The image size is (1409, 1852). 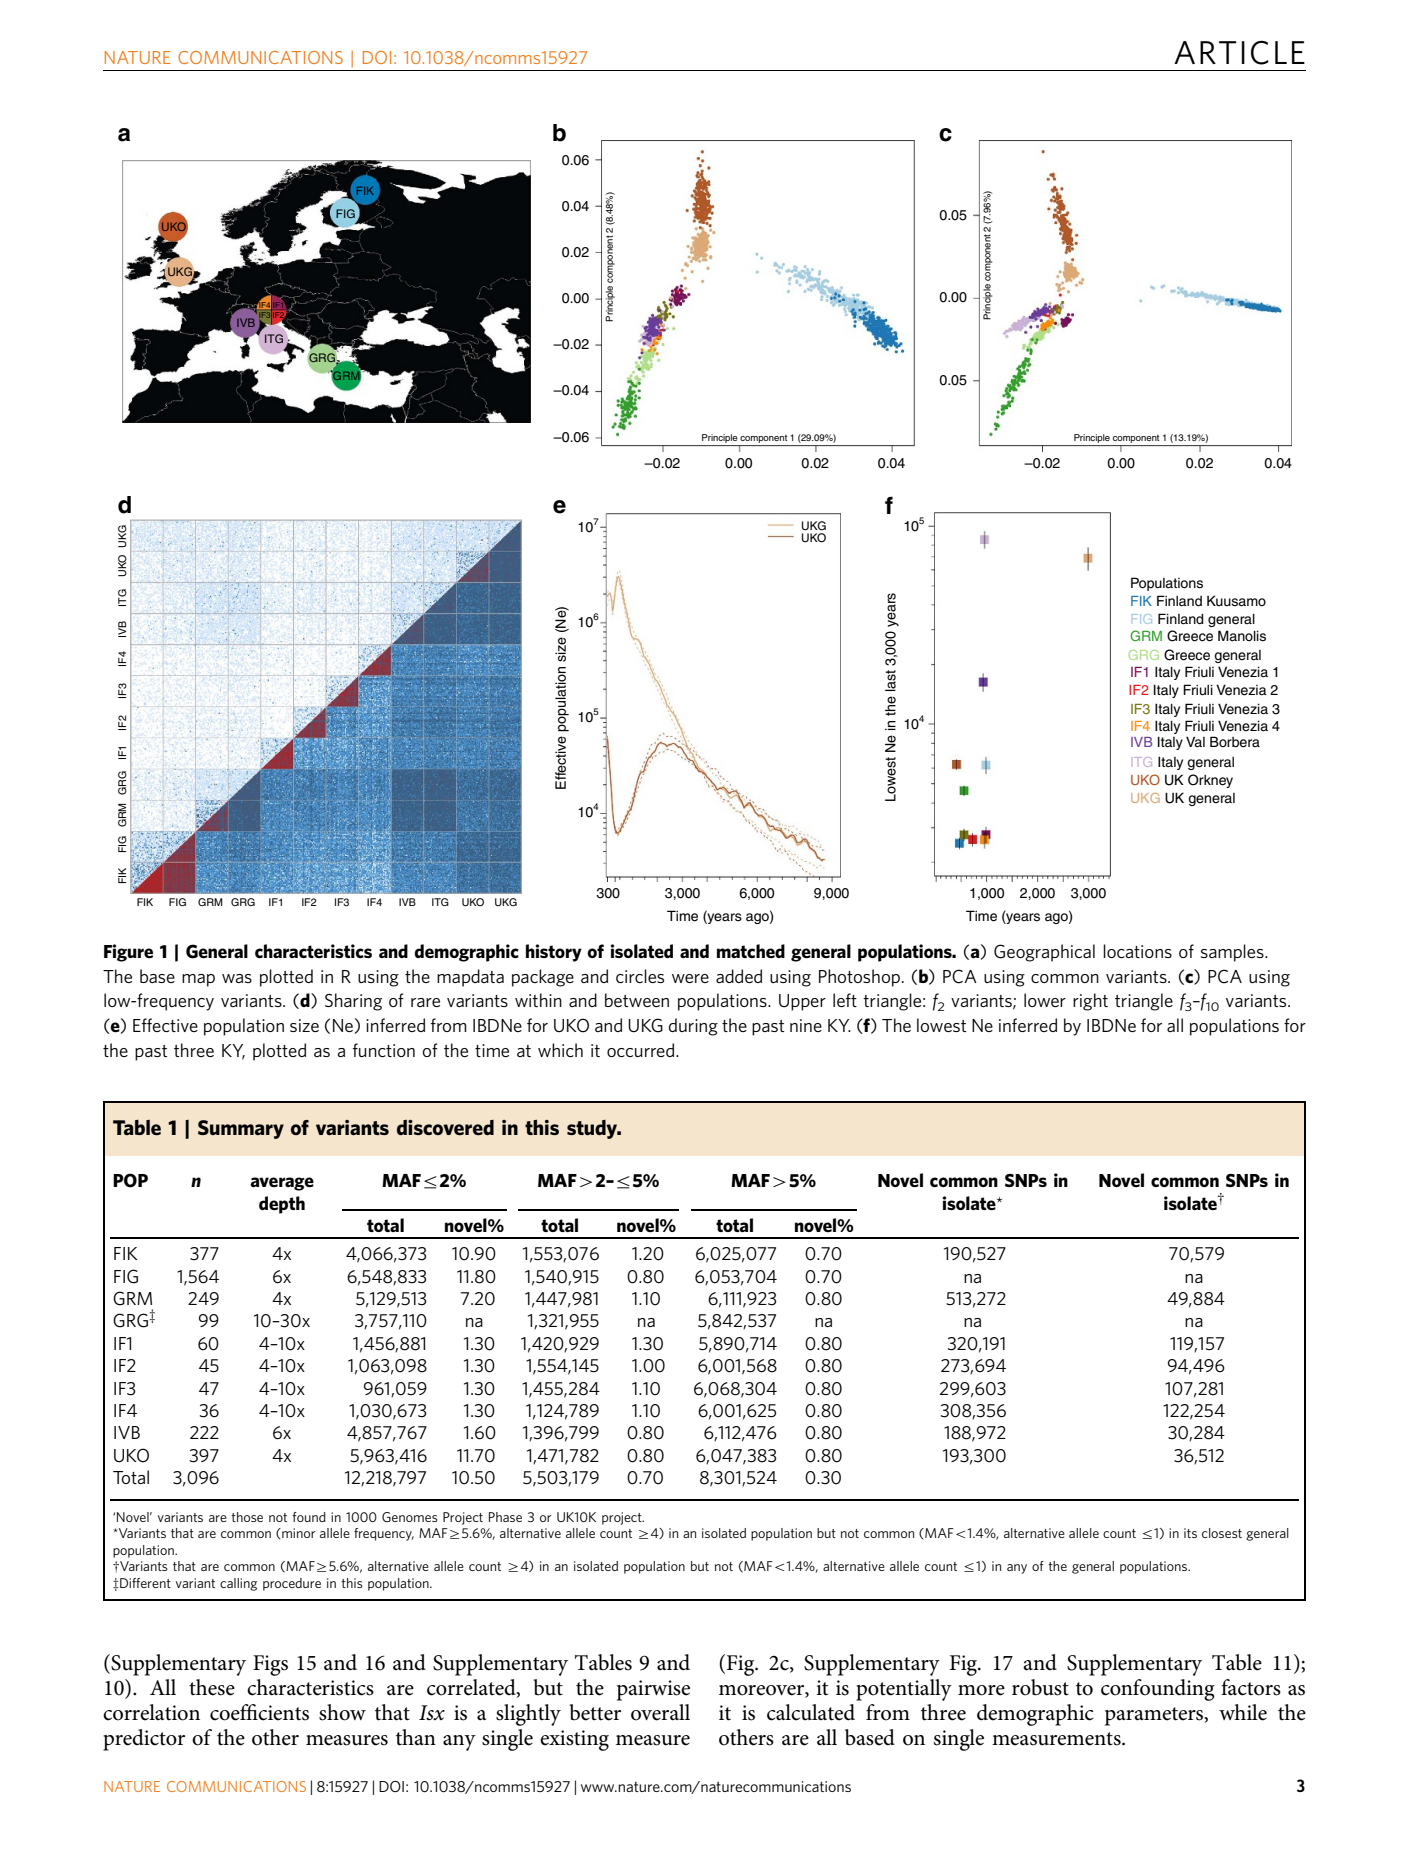 What do you see at coordinates (128, 953) in the screenshot?
I see `Figure` at bounding box center [128, 953].
